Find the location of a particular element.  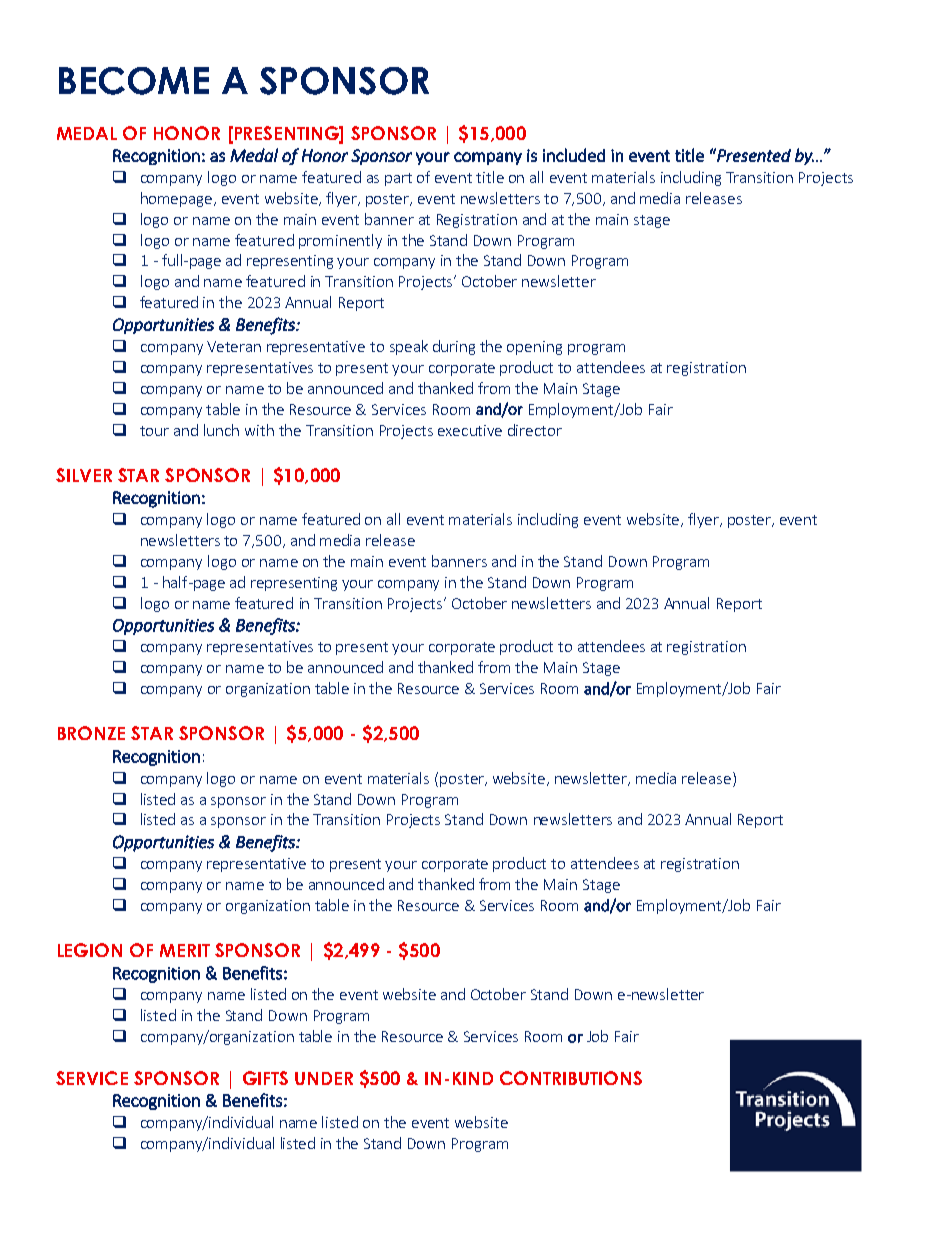

lunch is located at coordinates (221, 430).
